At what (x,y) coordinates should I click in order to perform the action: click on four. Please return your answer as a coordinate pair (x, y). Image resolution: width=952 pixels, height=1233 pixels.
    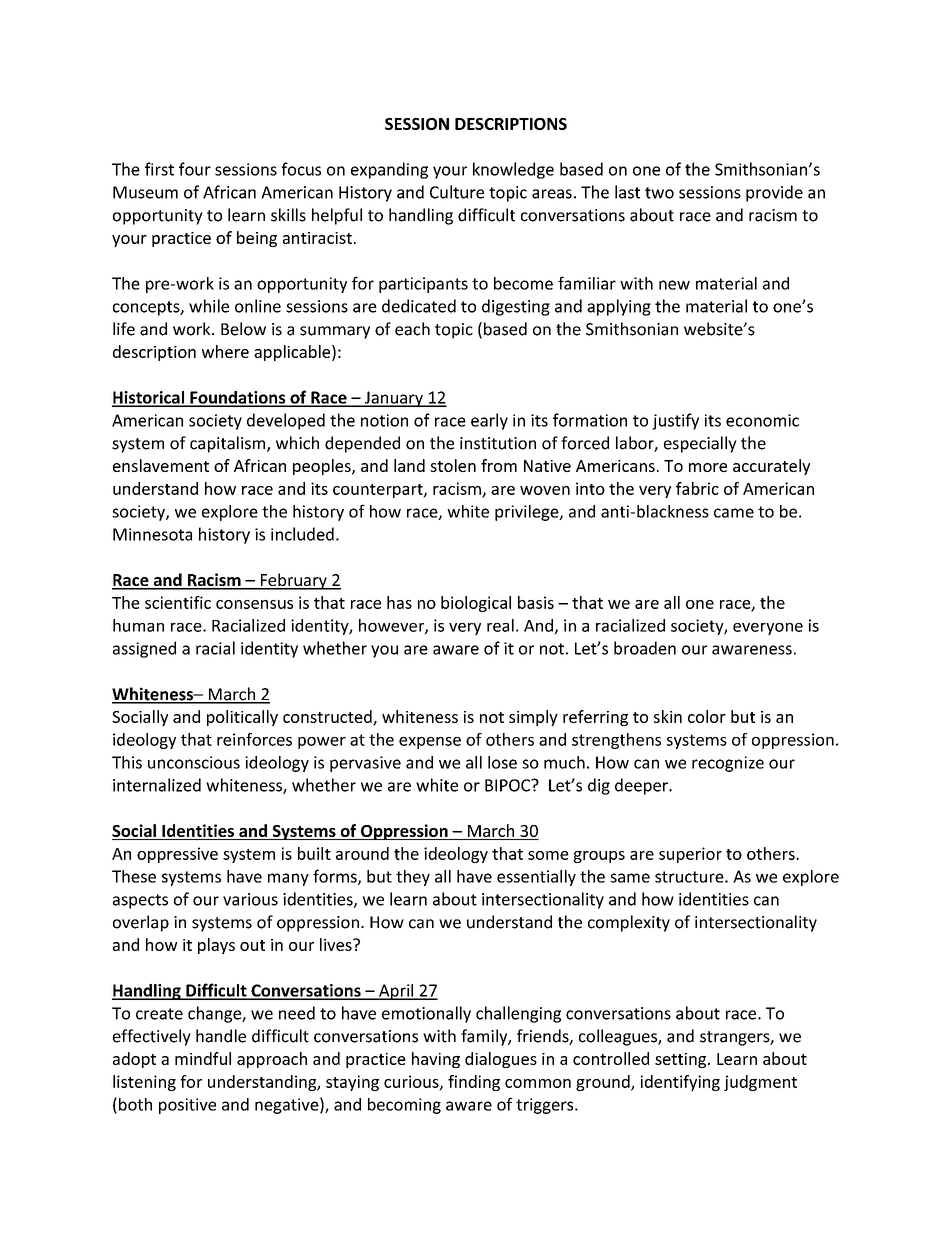
    Looking at the image, I should click on (195, 169).
